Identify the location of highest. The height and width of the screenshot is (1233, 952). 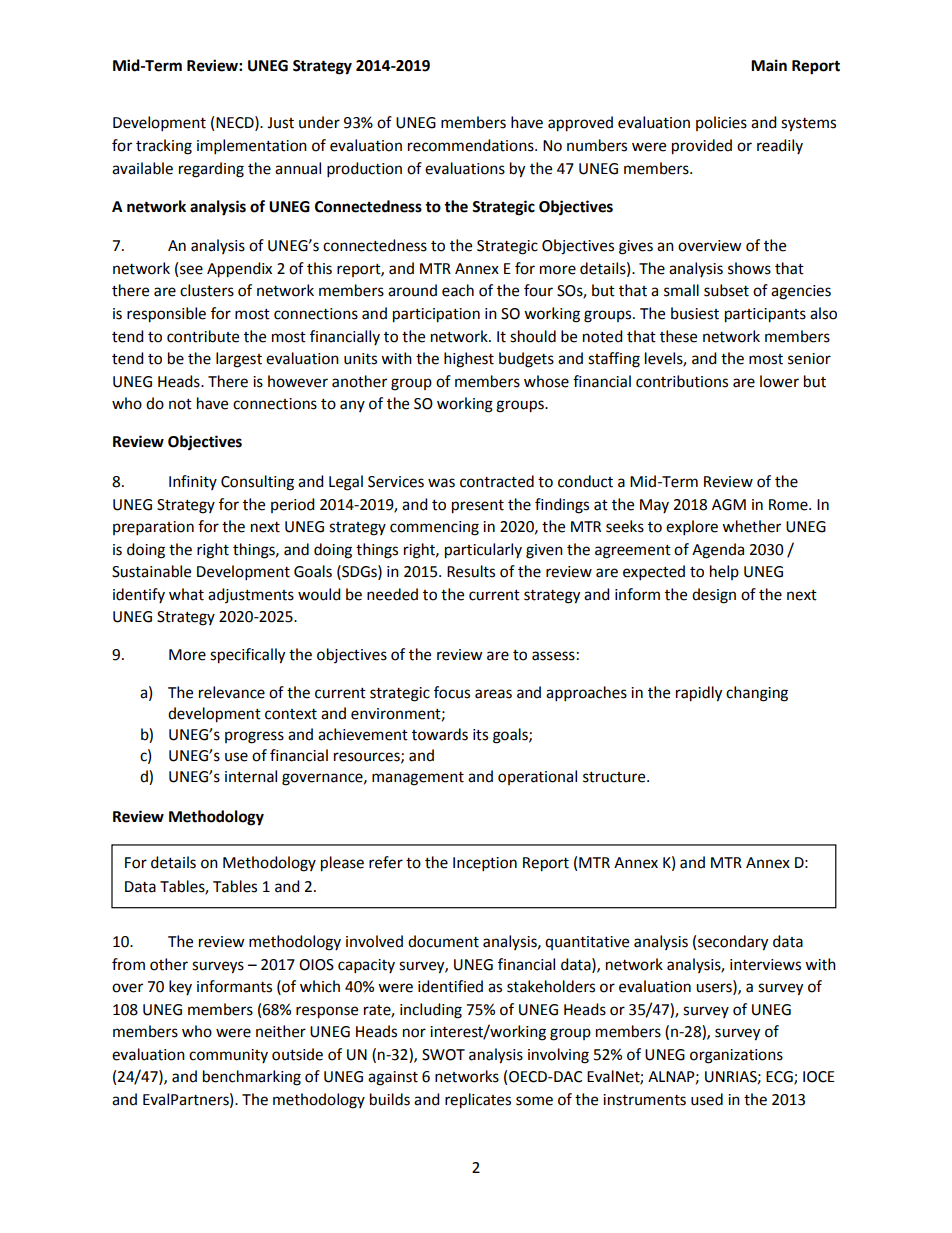
(469, 360).
